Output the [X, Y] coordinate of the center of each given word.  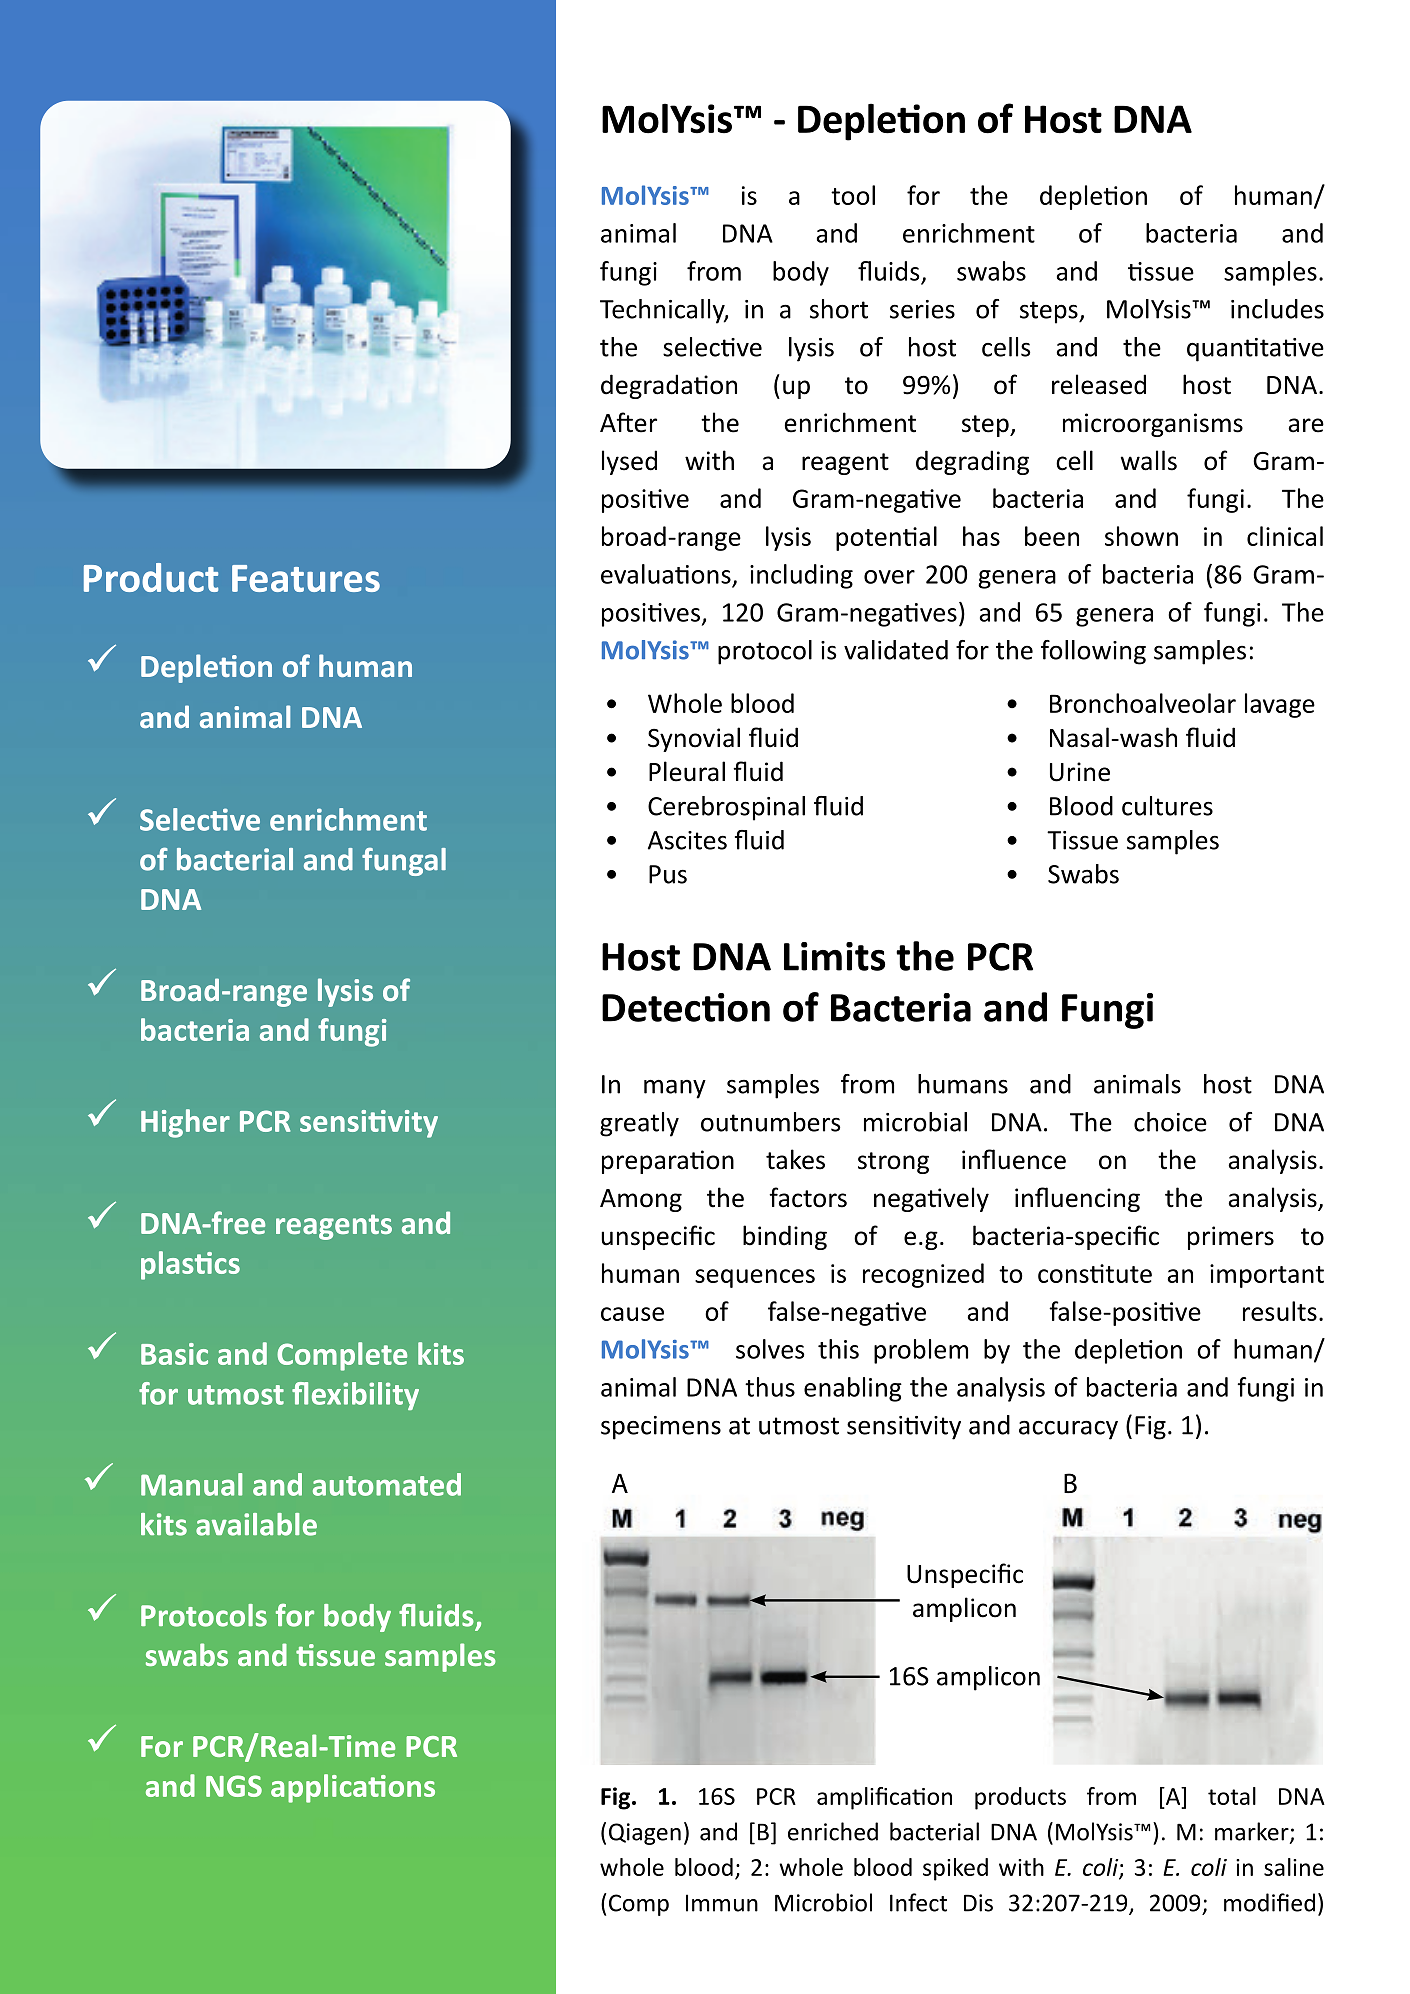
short [839, 309]
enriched [833, 1831]
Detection [686, 1007]
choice [1170, 1122]
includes [1277, 309]
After [628, 422]
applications [353, 1788]
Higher [185, 1123]
